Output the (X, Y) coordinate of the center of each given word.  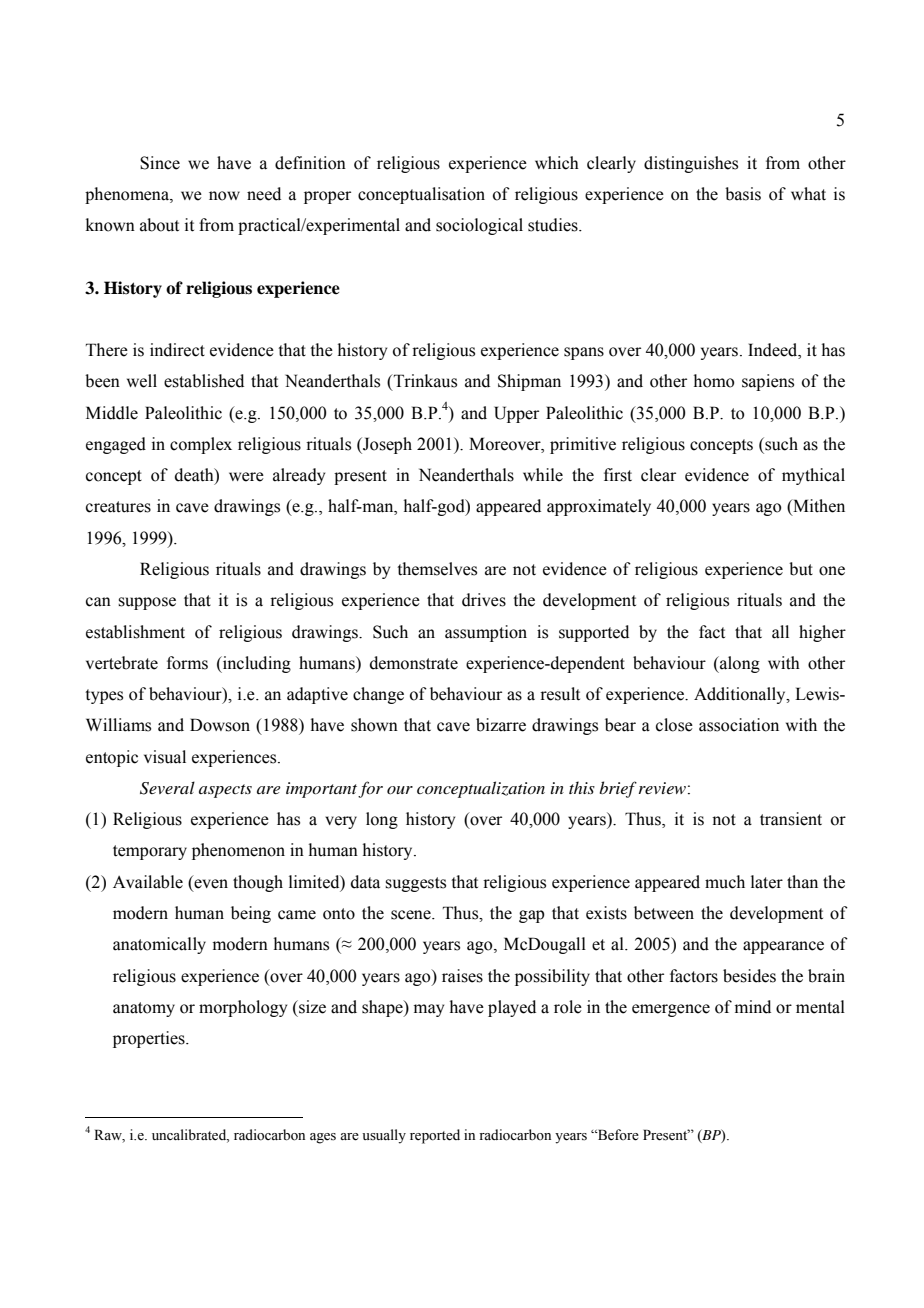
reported (435, 1136)
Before (617, 1135)
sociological (479, 226)
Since (160, 163)
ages (323, 1138)
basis (743, 194)
